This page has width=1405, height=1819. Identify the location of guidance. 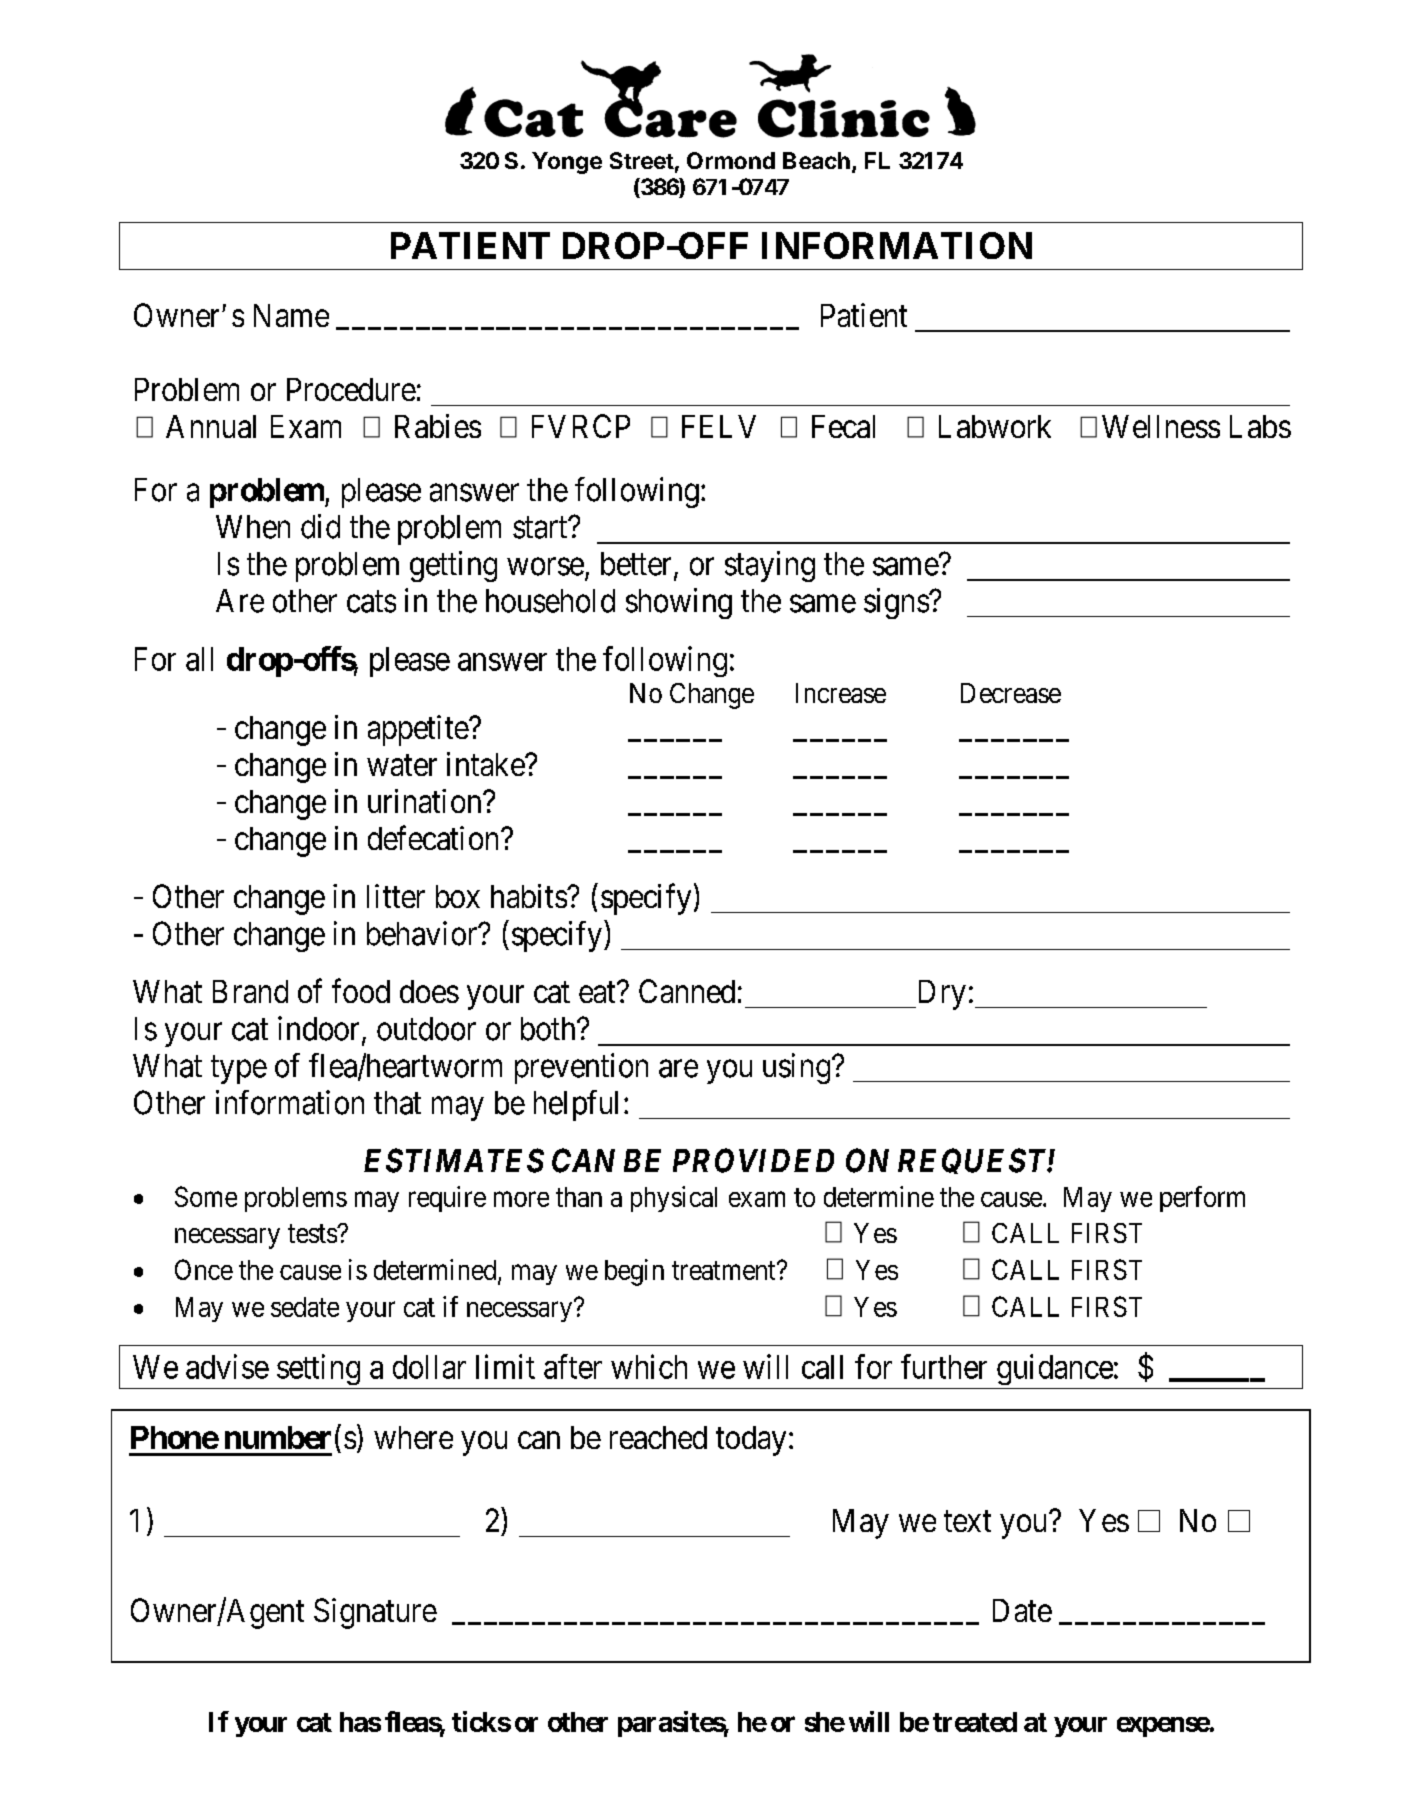
(1055, 1369).
